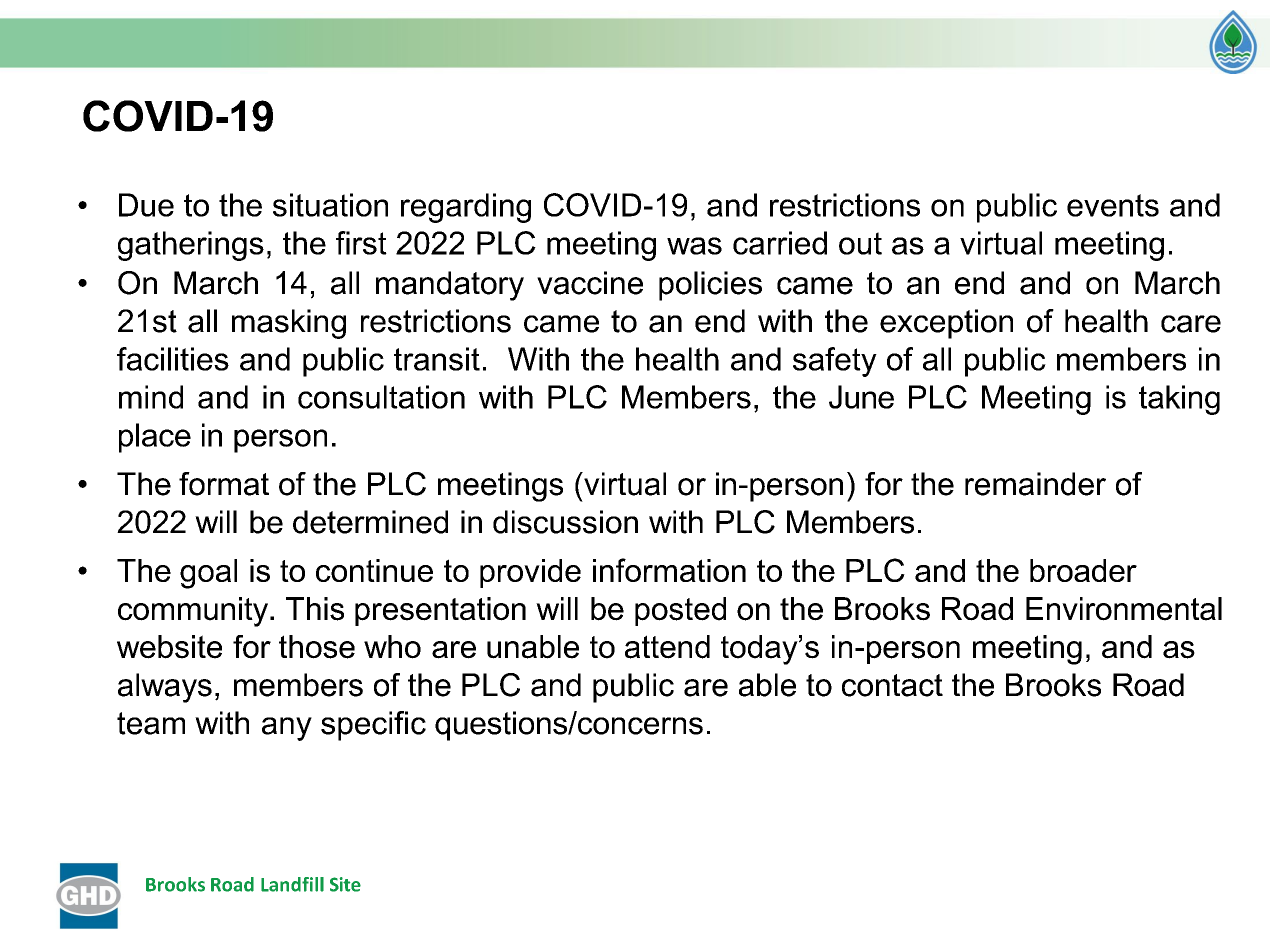 Image resolution: width=1270 pixels, height=952 pixels. I want to click on events, so click(1113, 205).
